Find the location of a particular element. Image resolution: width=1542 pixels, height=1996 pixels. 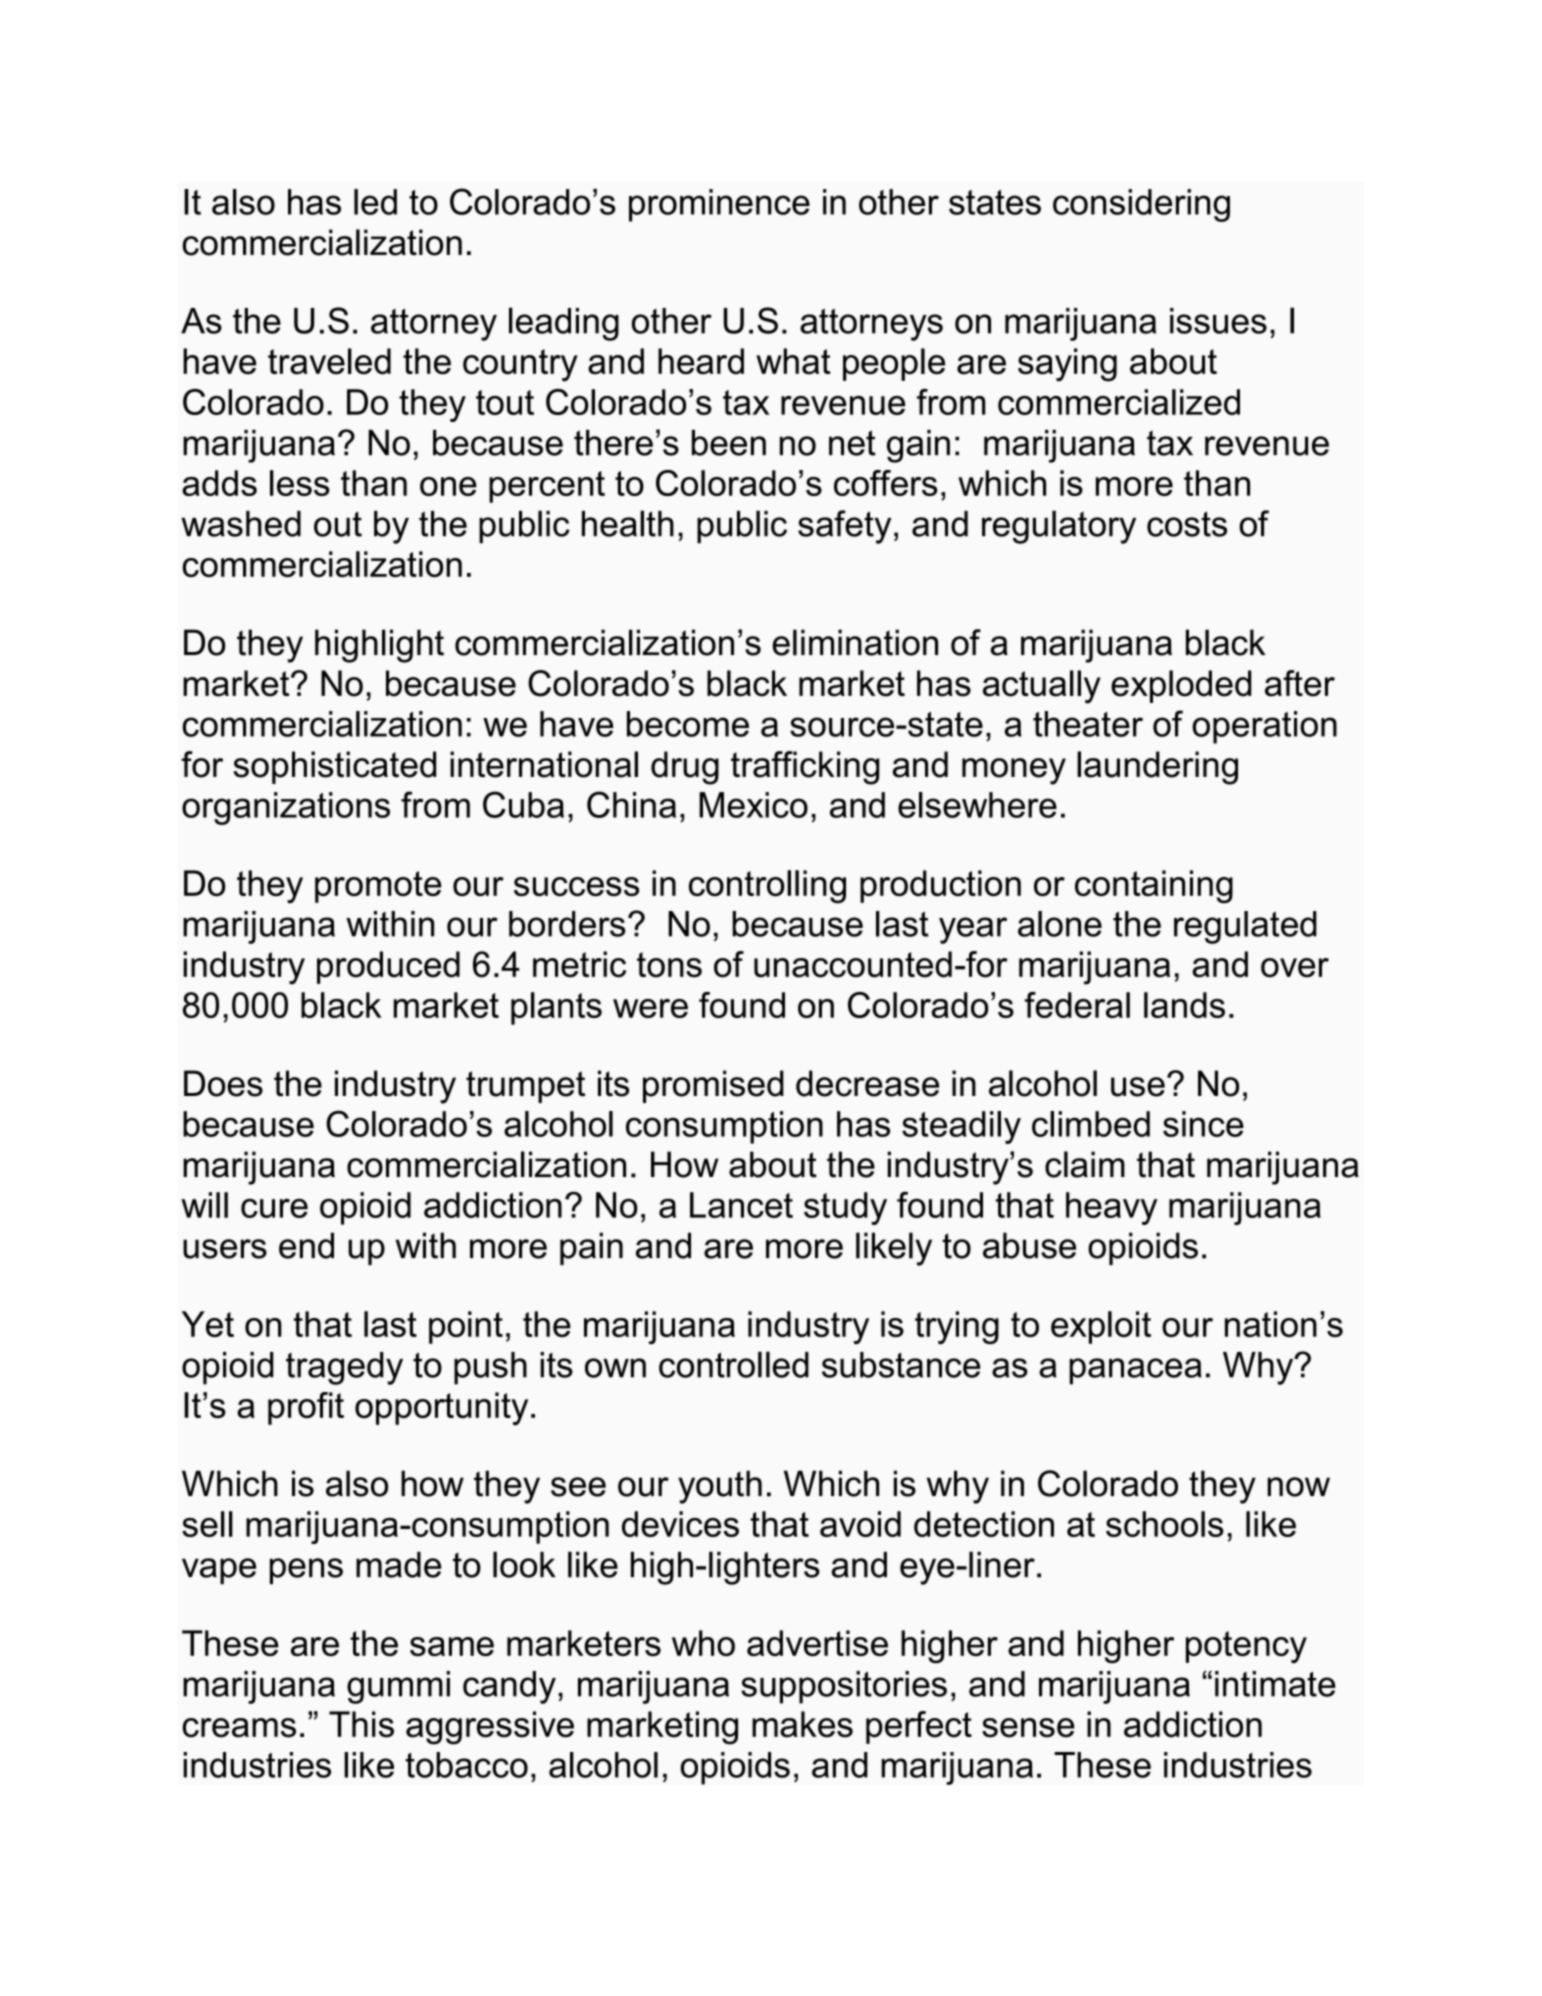

considering is located at coordinates (1141, 205).
